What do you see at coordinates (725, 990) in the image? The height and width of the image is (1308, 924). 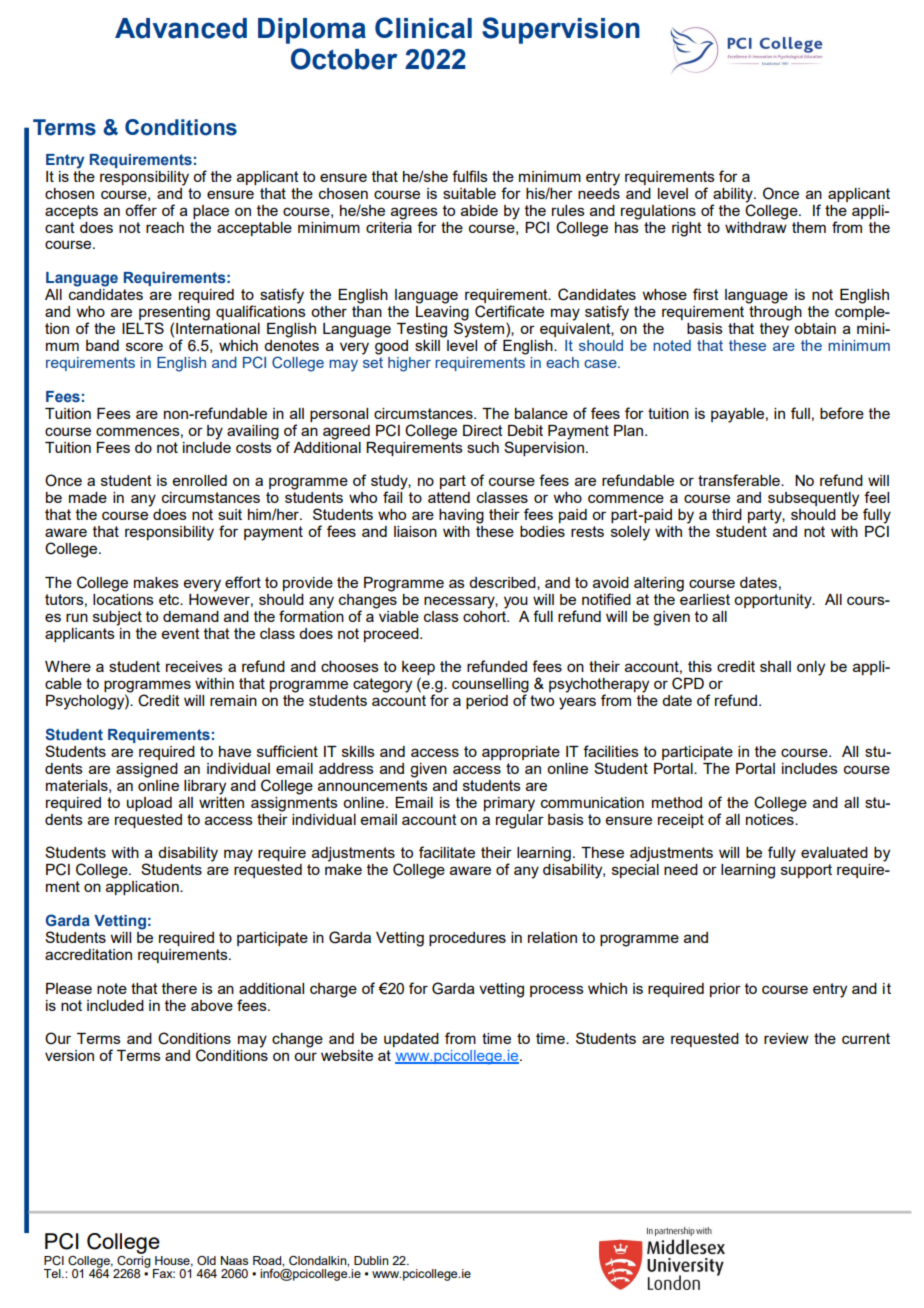 I see `prior` at bounding box center [725, 990].
